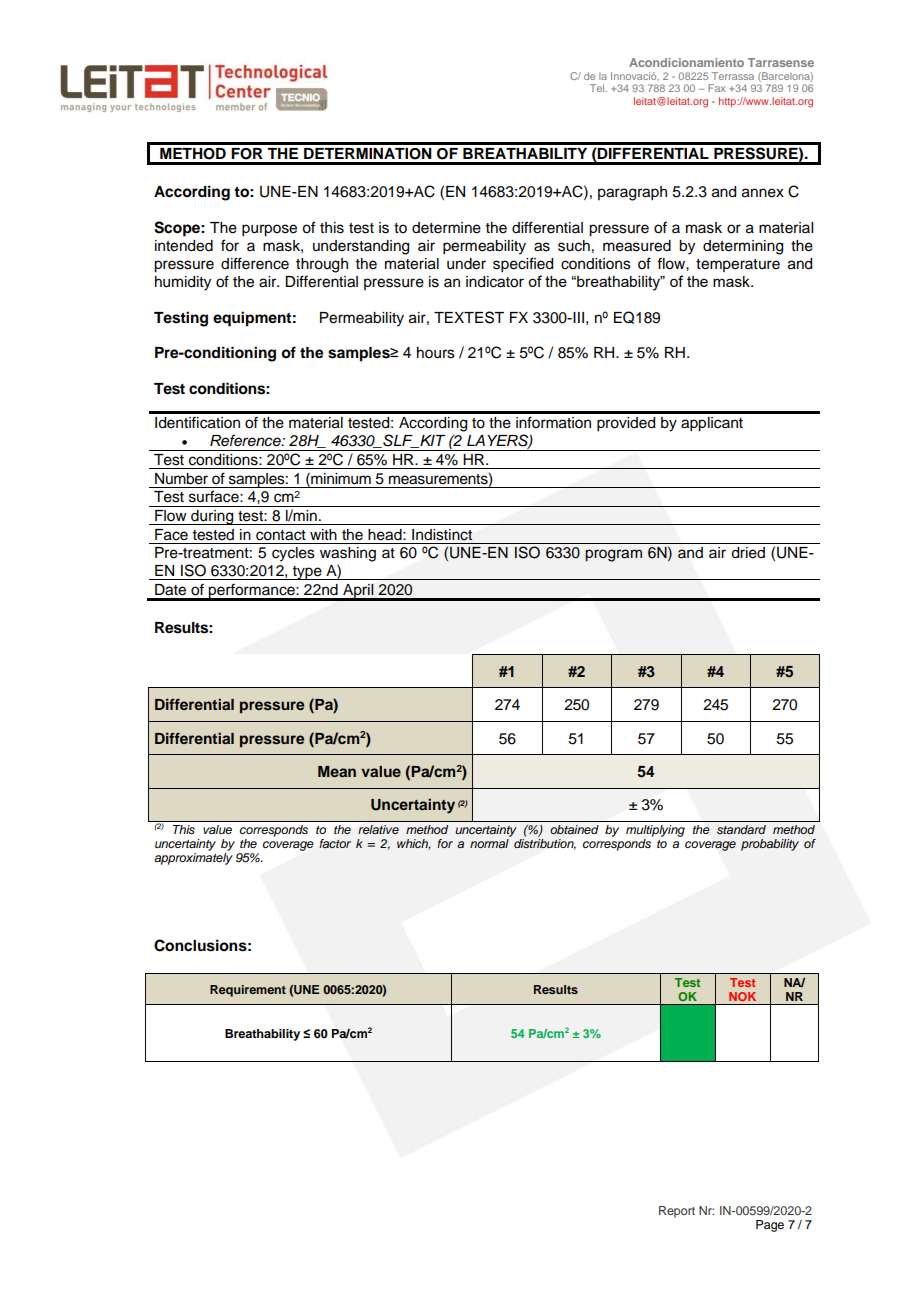 This page has height=1308, width=924. I want to click on type, so click(307, 573).
